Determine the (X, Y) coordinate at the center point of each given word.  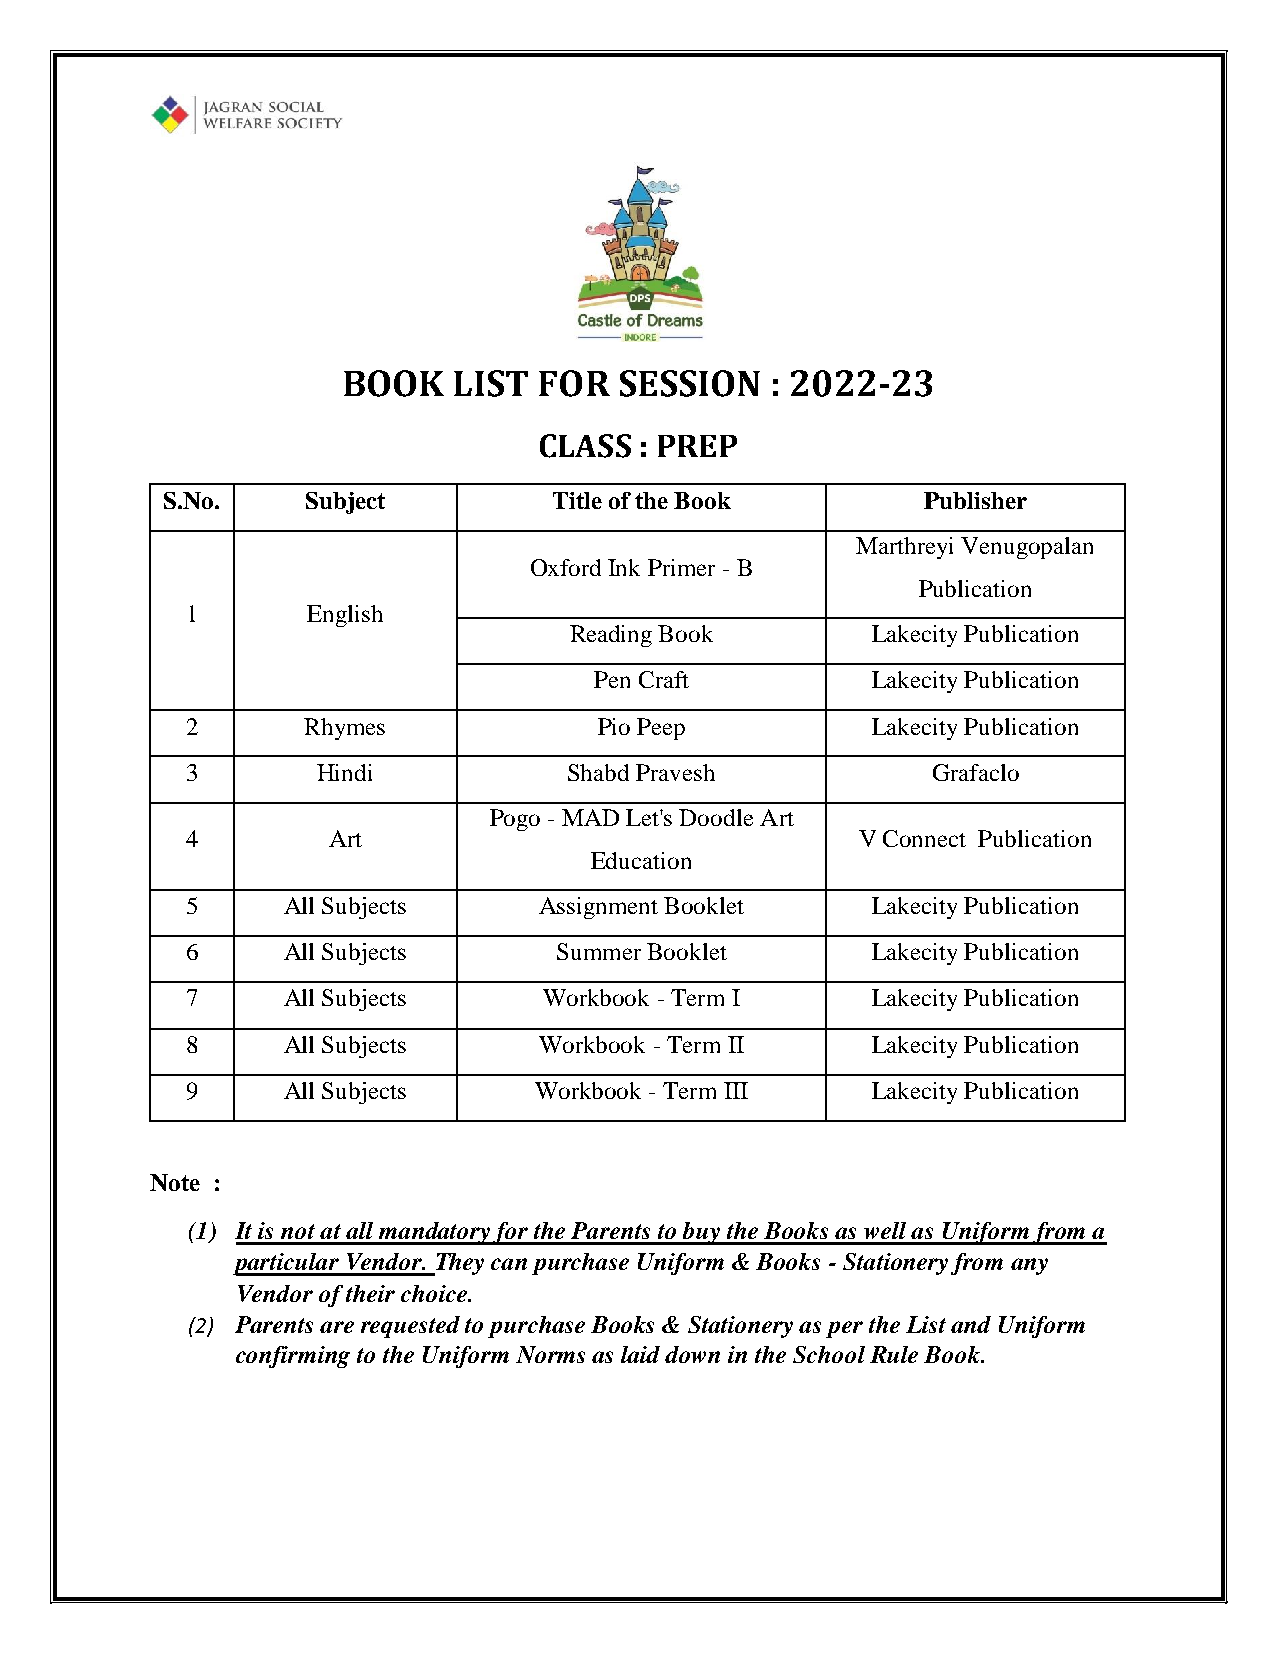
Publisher (975, 500)
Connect (924, 838)
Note (175, 1182)
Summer (599, 951)
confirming (293, 1357)
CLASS (585, 446)
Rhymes (344, 729)
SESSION (690, 383)
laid (640, 1354)
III (736, 1090)
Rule (894, 1354)
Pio (614, 726)
